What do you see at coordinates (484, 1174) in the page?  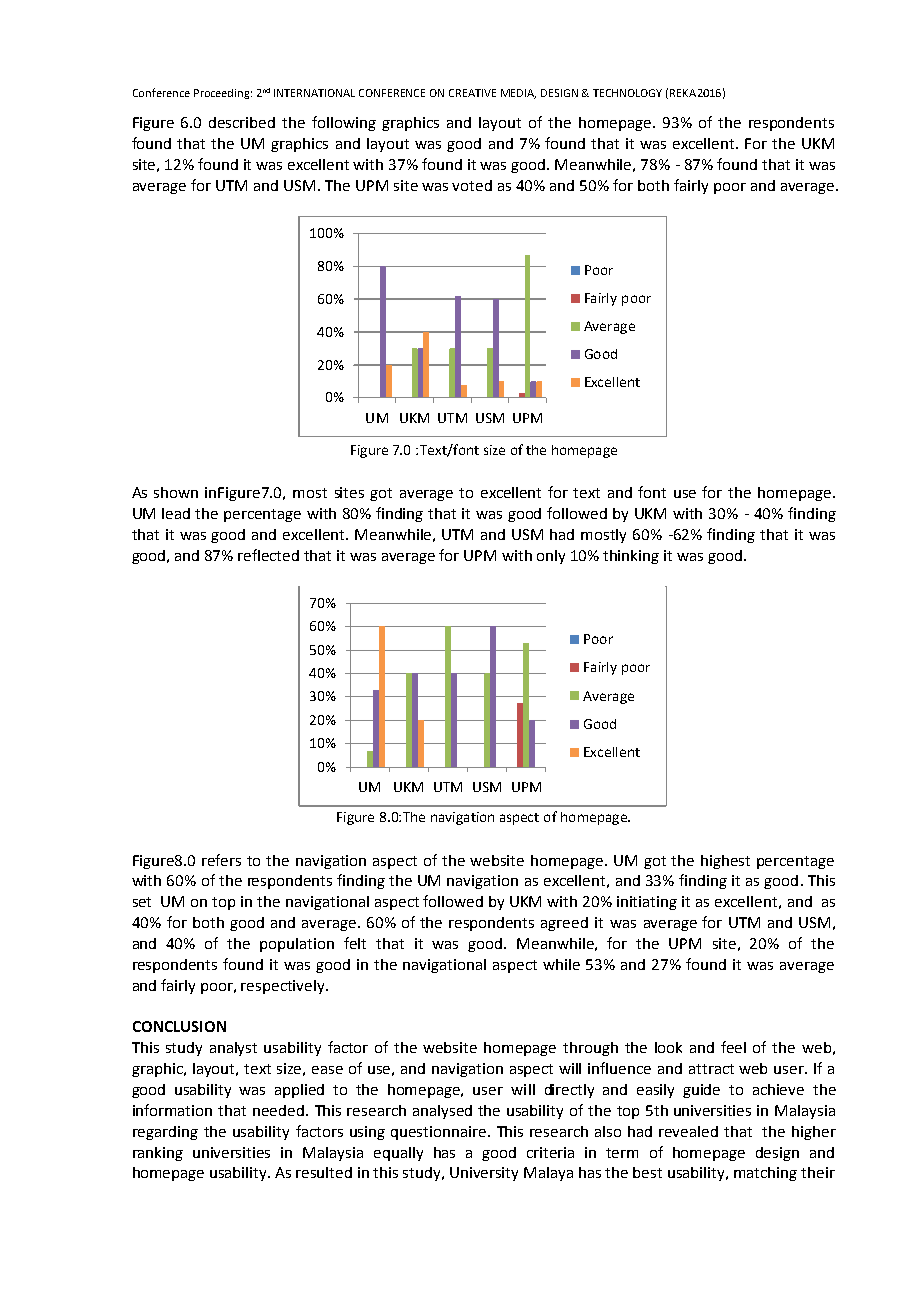 I see `University` at bounding box center [484, 1174].
